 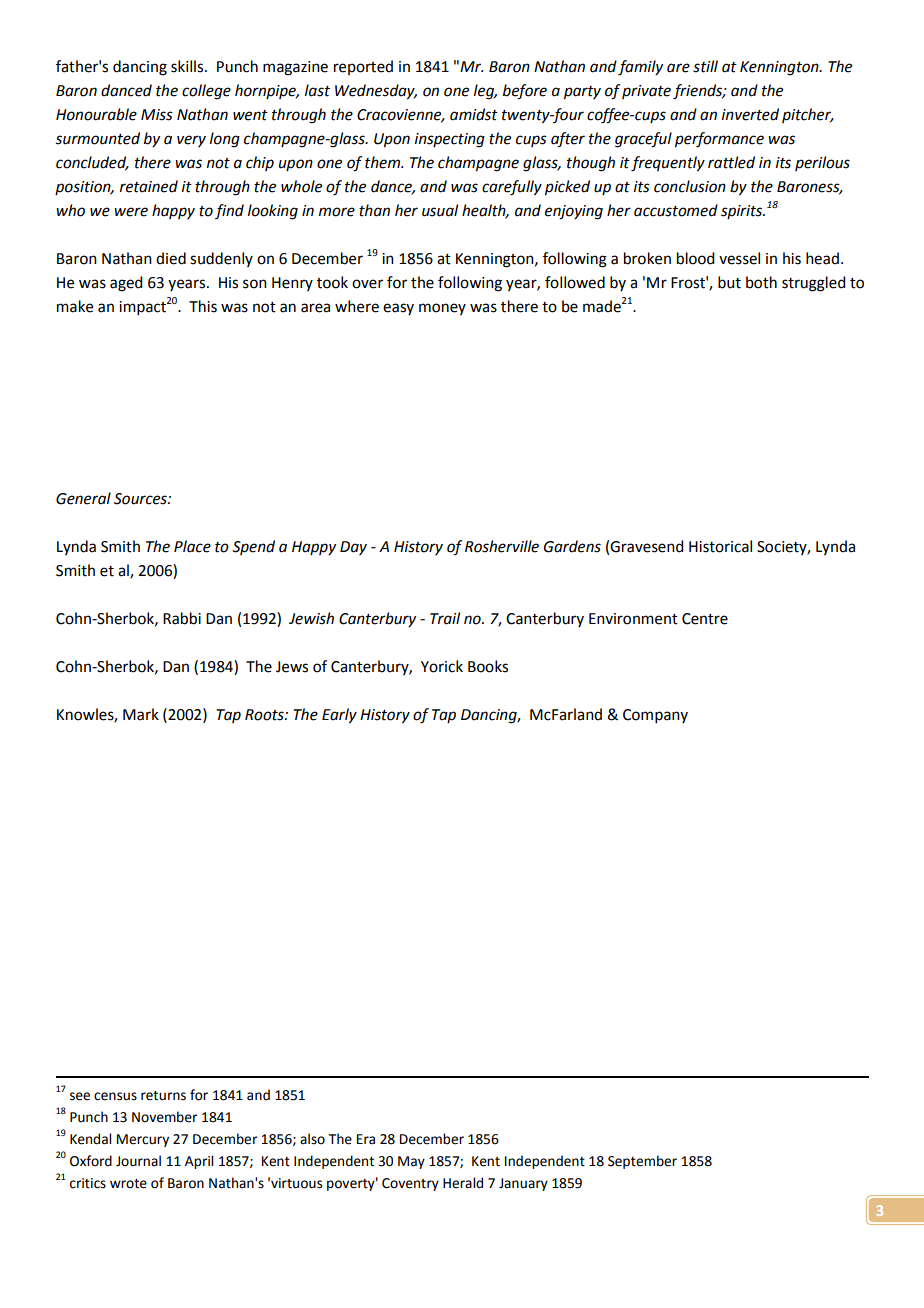 What do you see at coordinates (445, 618) in the document?
I see `Trail` at bounding box center [445, 618].
